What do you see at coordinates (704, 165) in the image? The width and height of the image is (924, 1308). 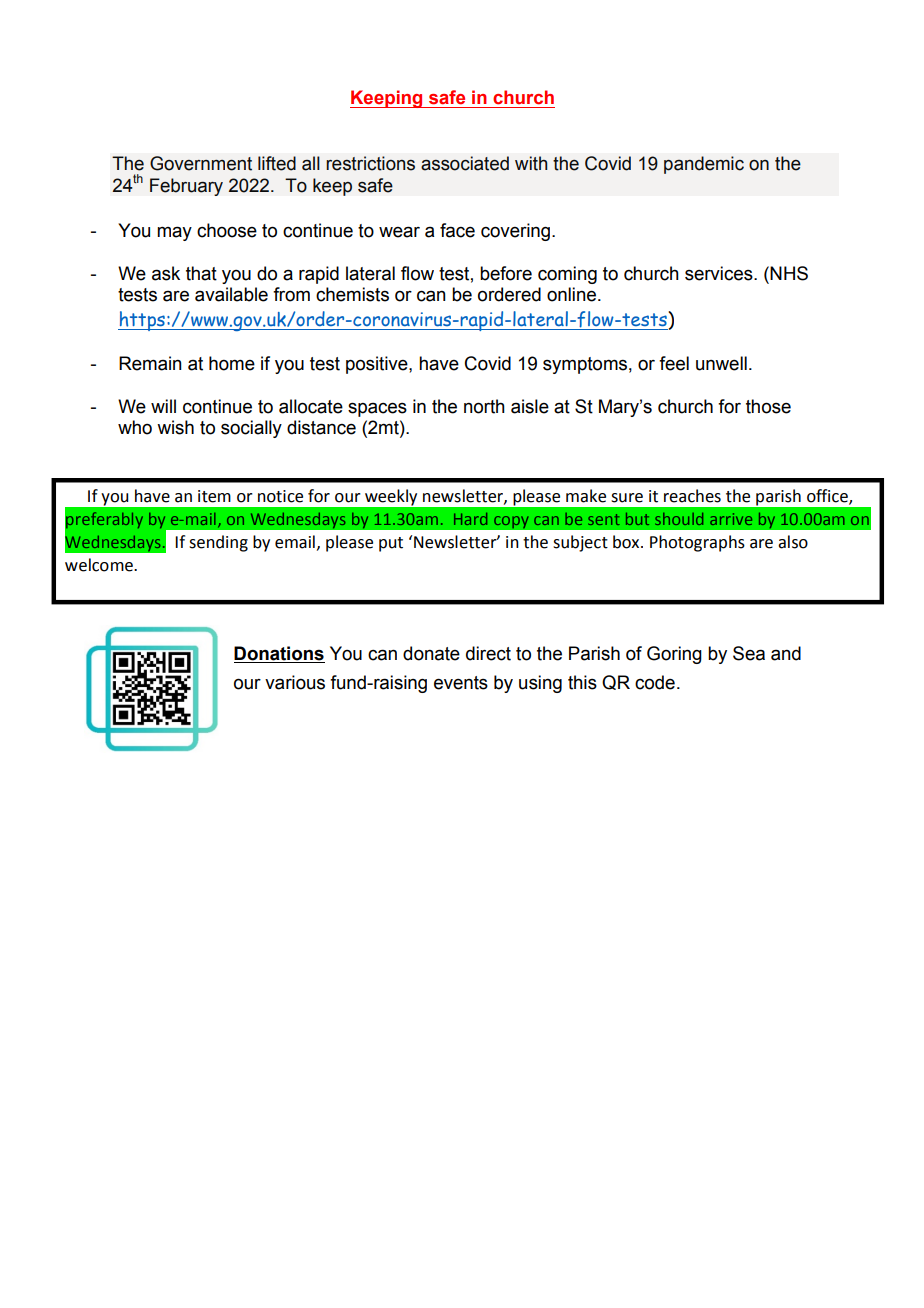 I see `pandemic` at bounding box center [704, 165].
